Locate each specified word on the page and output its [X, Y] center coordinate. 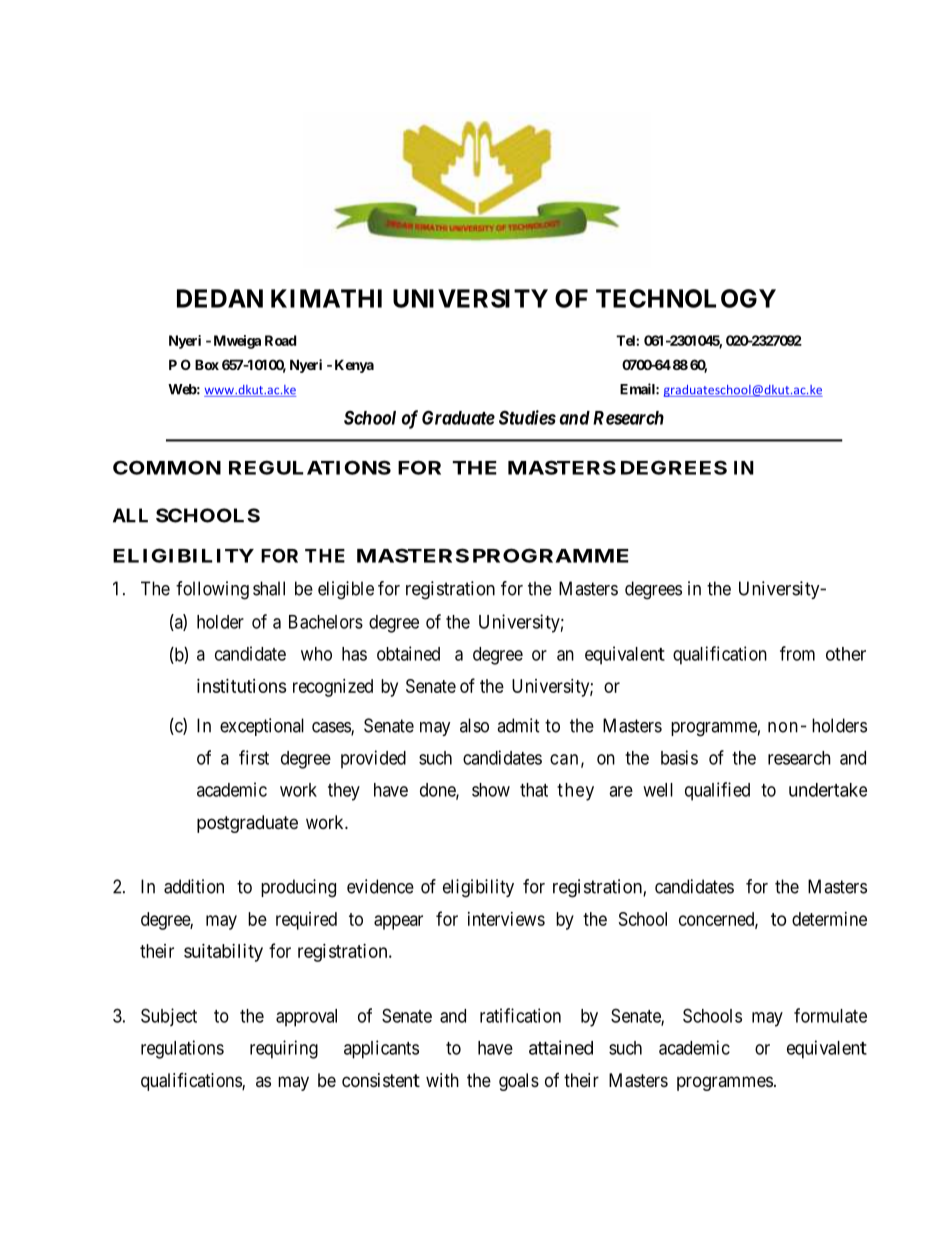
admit [518, 725]
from [797, 653]
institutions [241, 686]
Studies [527, 417]
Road [280, 340]
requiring [284, 1049]
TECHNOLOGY [686, 298]
